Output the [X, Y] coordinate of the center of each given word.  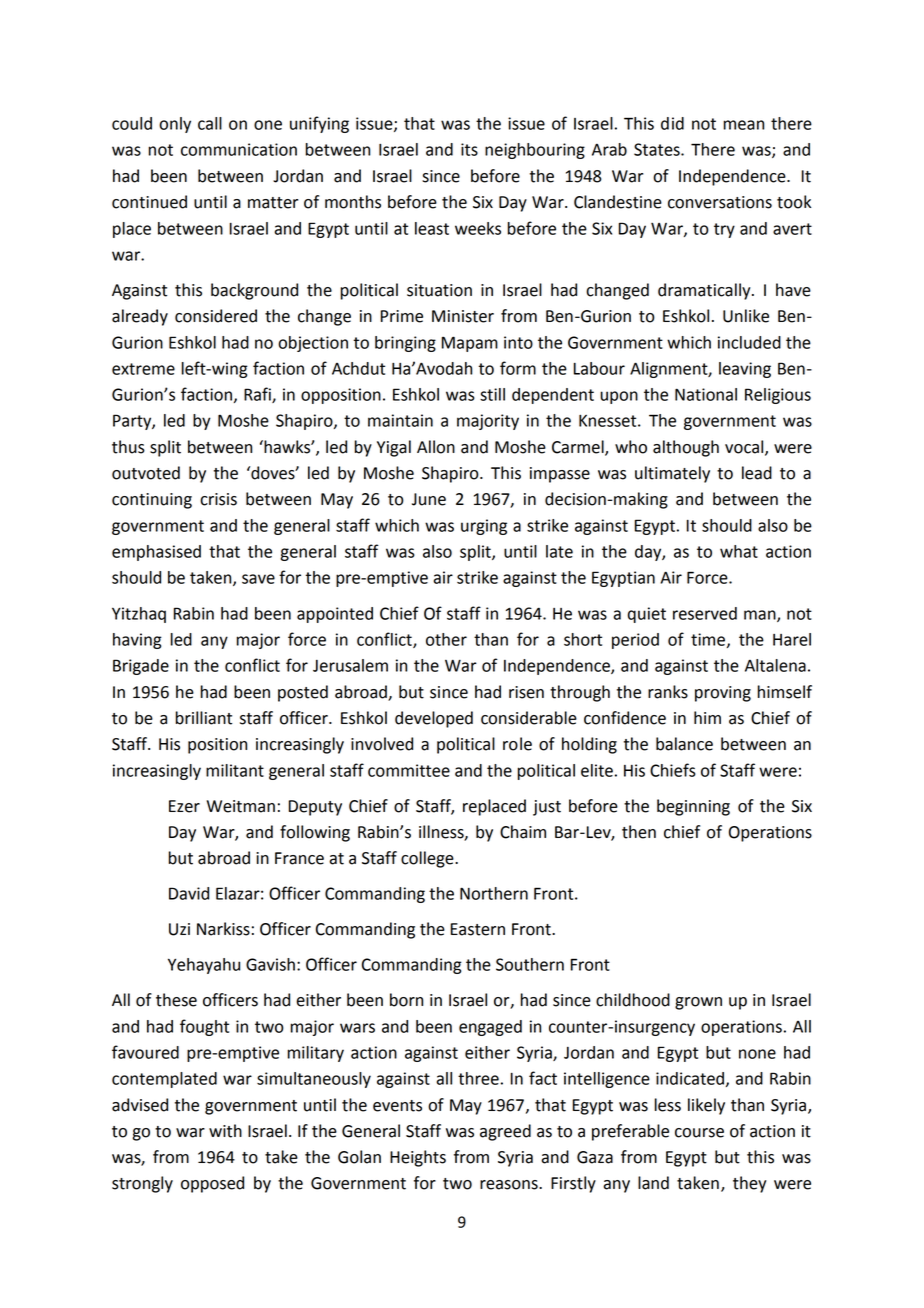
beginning [693, 807]
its [469, 149]
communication [239, 149]
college [428, 859]
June [429, 499]
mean [744, 125]
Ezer [184, 806]
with [225, 1131]
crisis [218, 499]
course [699, 1133]
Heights [418, 1158]
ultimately [672, 474]
